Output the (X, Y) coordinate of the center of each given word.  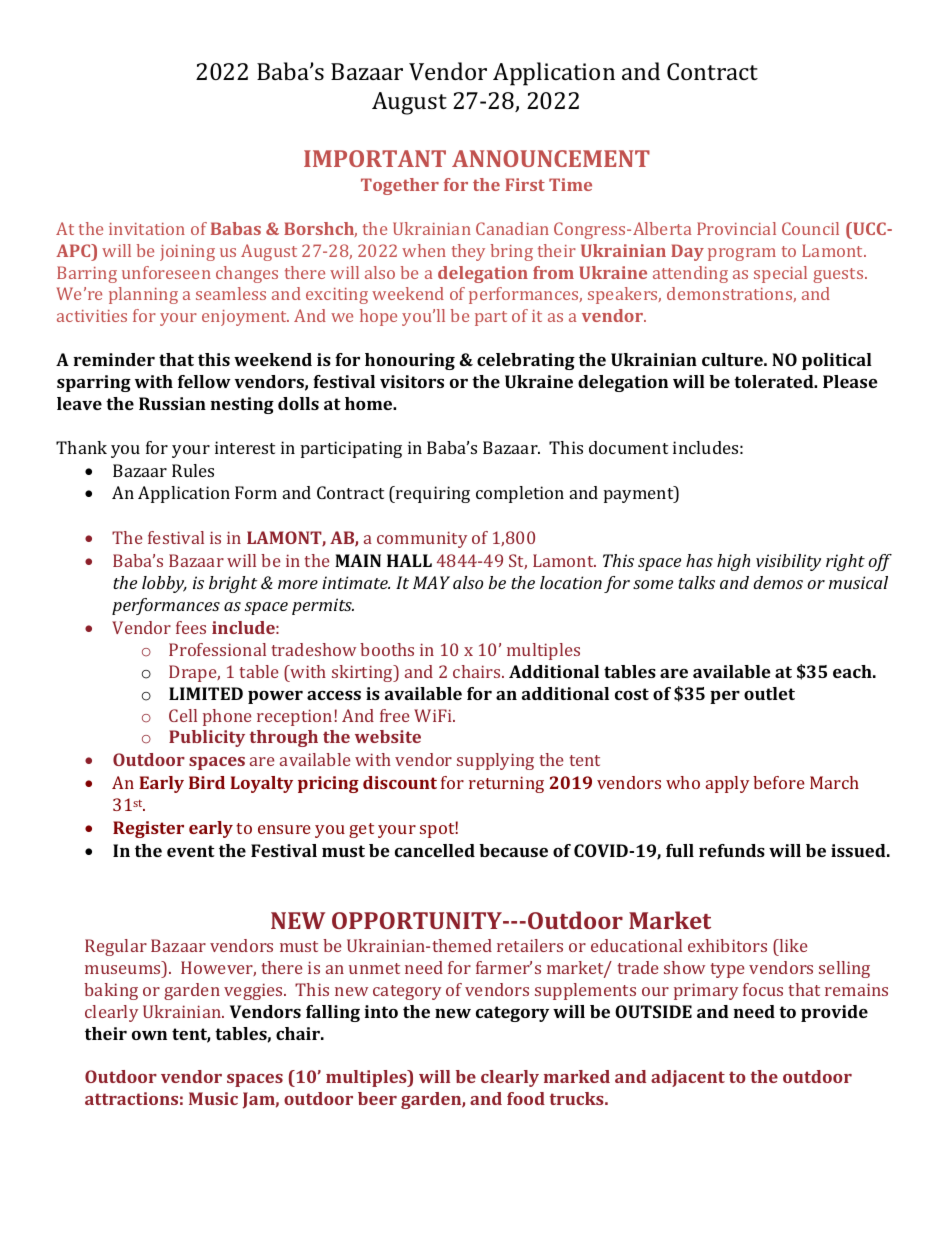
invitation (147, 229)
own (149, 1035)
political (837, 361)
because (513, 850)
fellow (204, 381)
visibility (788, 562)
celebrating (526, 361)
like (793, 945)
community (422, 539)
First (525, 184)
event (191, 851)
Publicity (207, 738)
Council (810, 228)
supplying (495, 761)
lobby (164, 584)
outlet (769, 693)
